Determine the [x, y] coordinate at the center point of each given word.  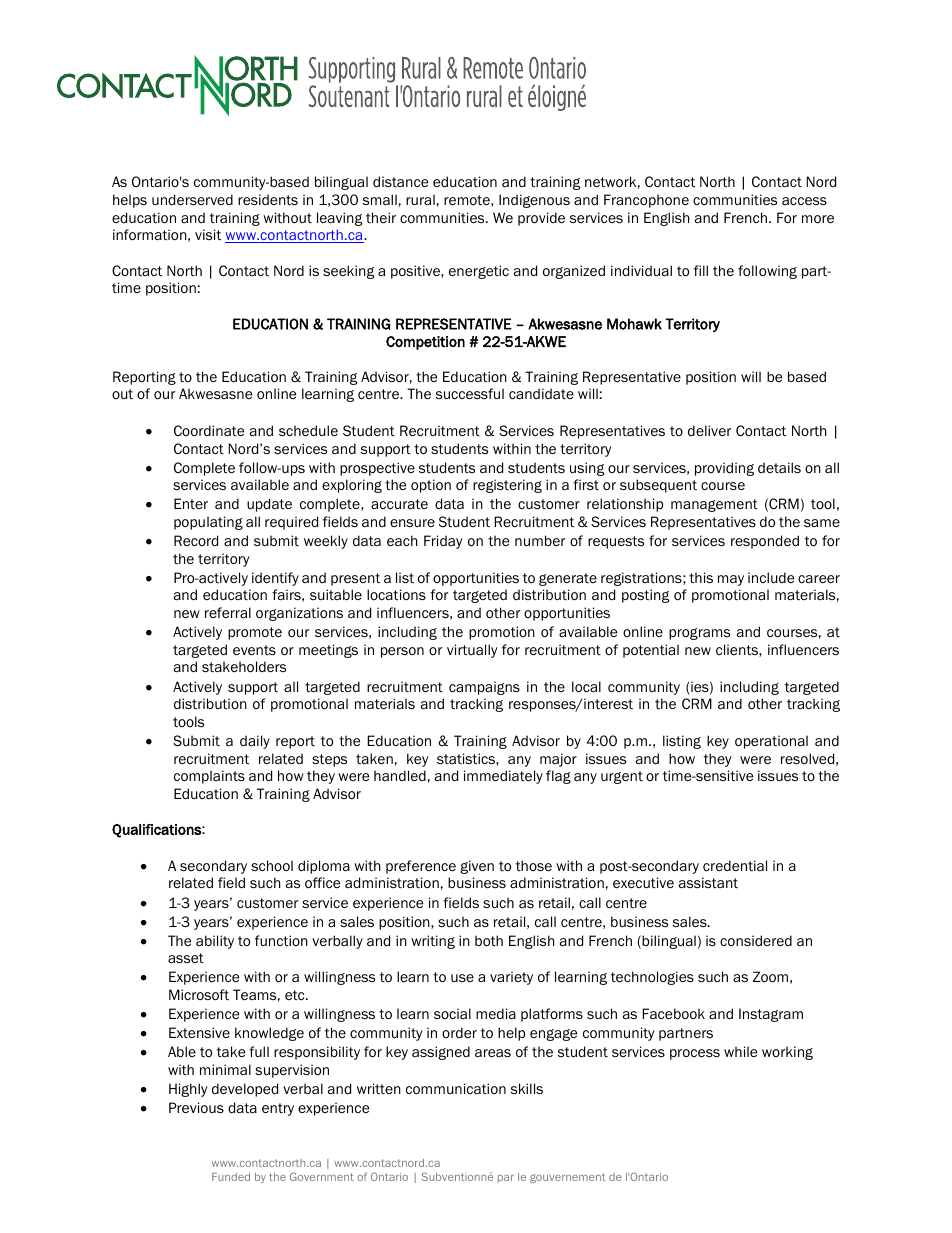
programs [699, 634]
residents [268, 199]
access [804, 201]
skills [527, 1088]
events [254, 650]
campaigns [484, 688]
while [740, 1051]
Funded [231, 1177]
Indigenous [534, 201]
